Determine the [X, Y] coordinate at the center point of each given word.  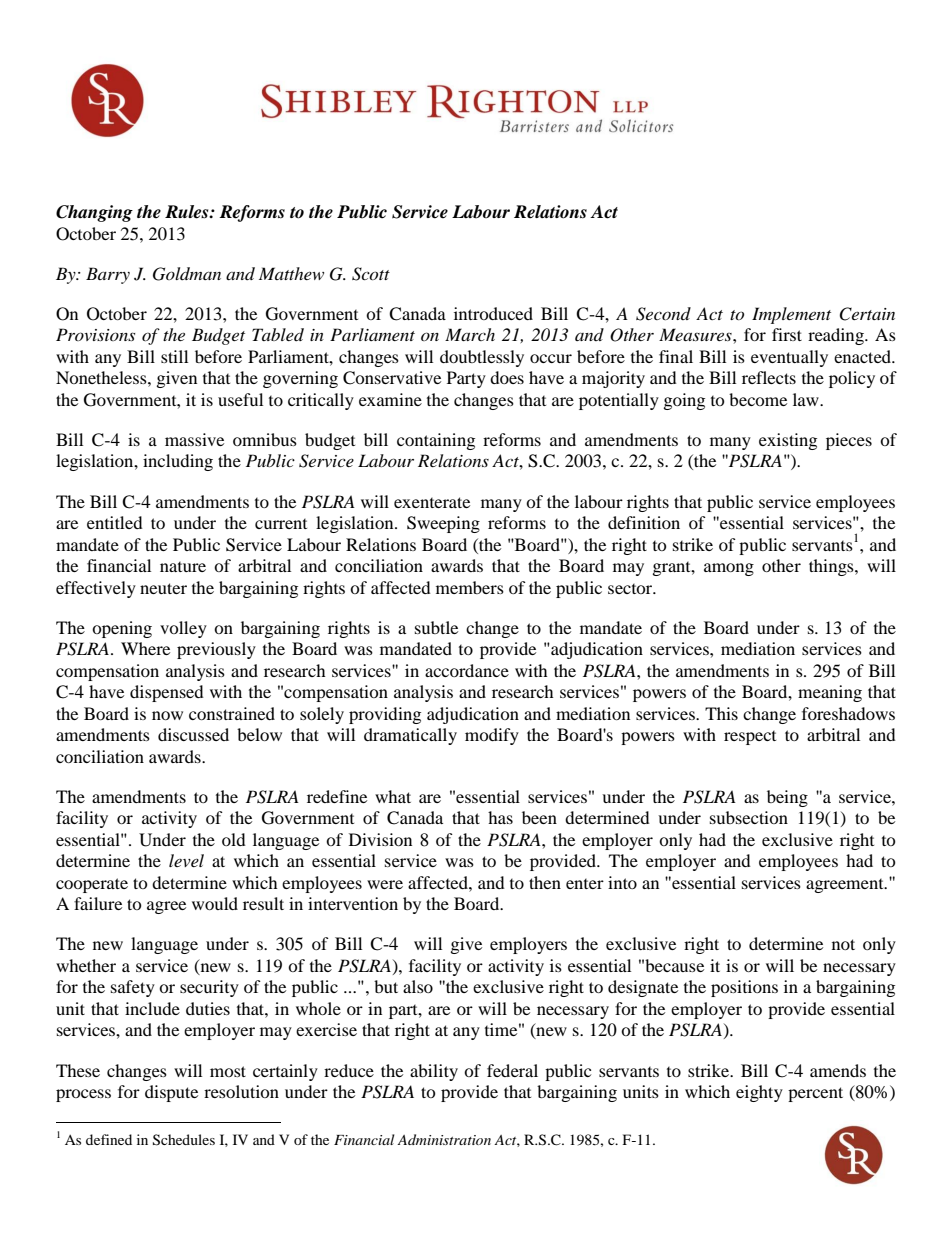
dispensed [167, 693]
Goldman [187, 274]
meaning [830, 693]
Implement [791, 315]
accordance [467, 670]
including [178, 462]
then [545, 882]
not [843, 944]
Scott [371, 274]
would [215, 903]
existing [788, 441]
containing [436, 441]
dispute [171, 1093]
